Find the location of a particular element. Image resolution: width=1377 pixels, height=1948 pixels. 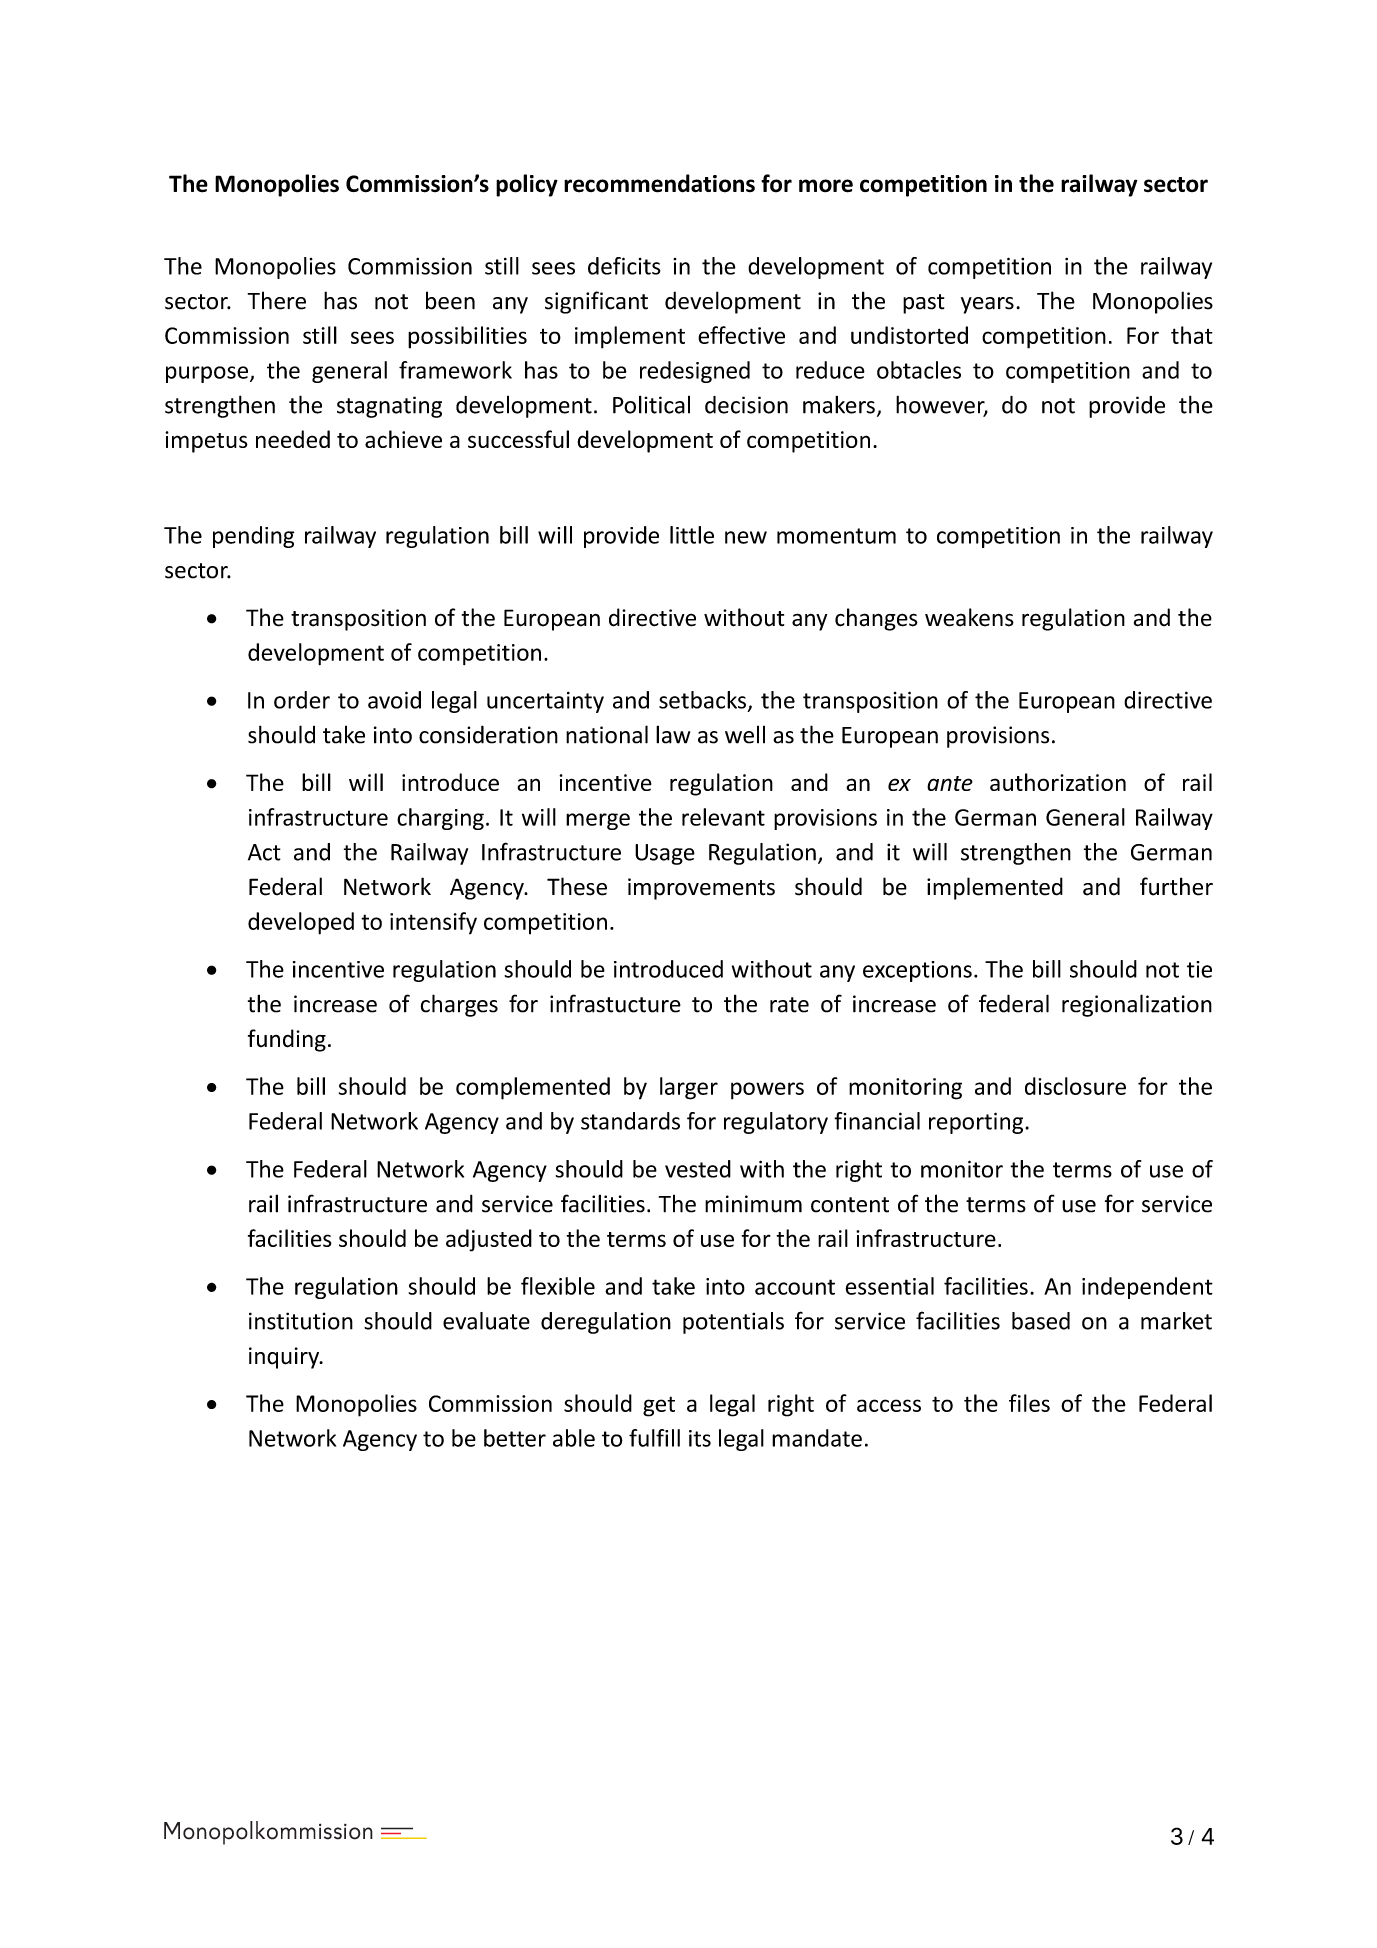

recommendations is located at coordinates (659, 183).
